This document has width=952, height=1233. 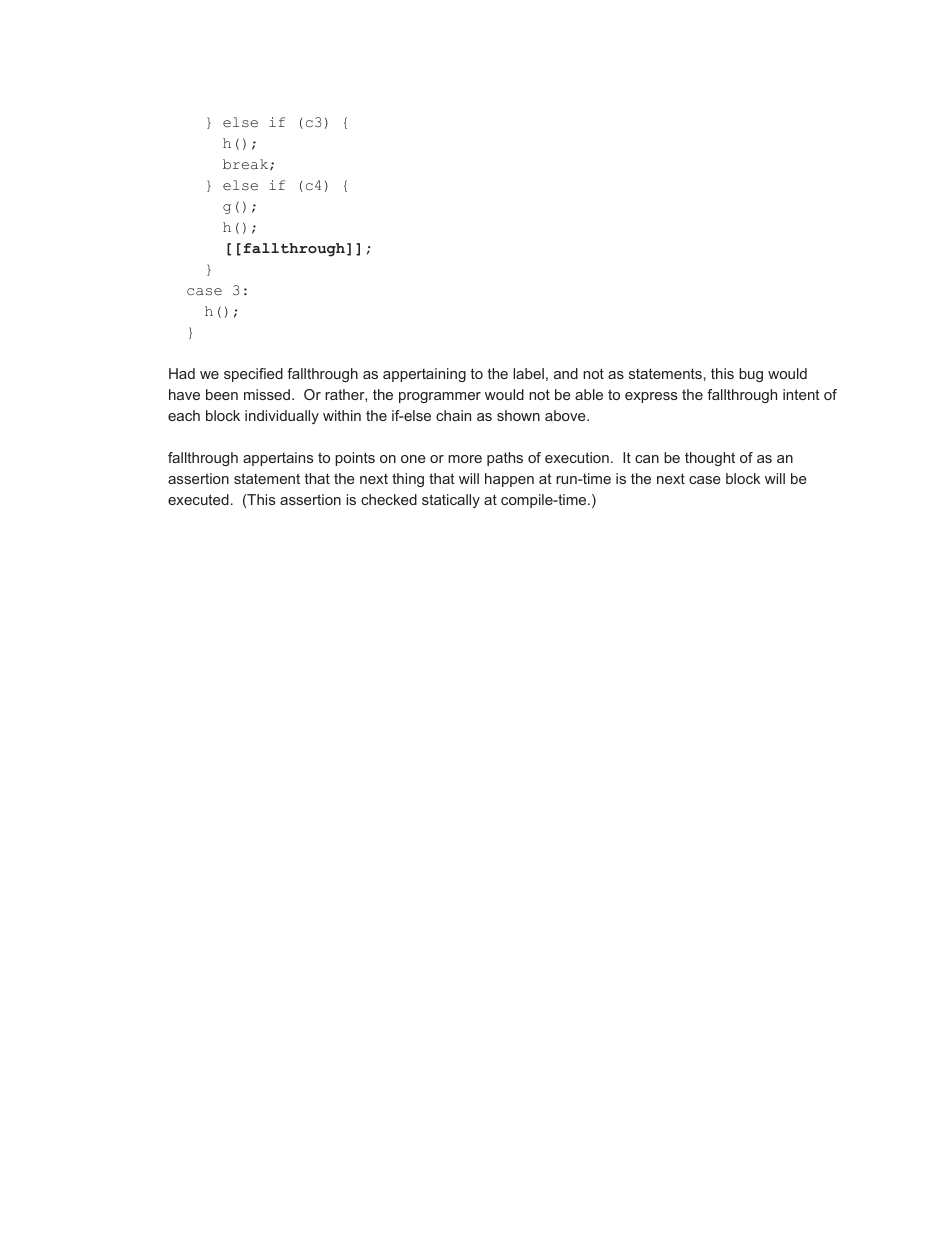 What do you see at coordinates (451, 501) in the document?
I see `statically` at bounding box center [451, 501].
